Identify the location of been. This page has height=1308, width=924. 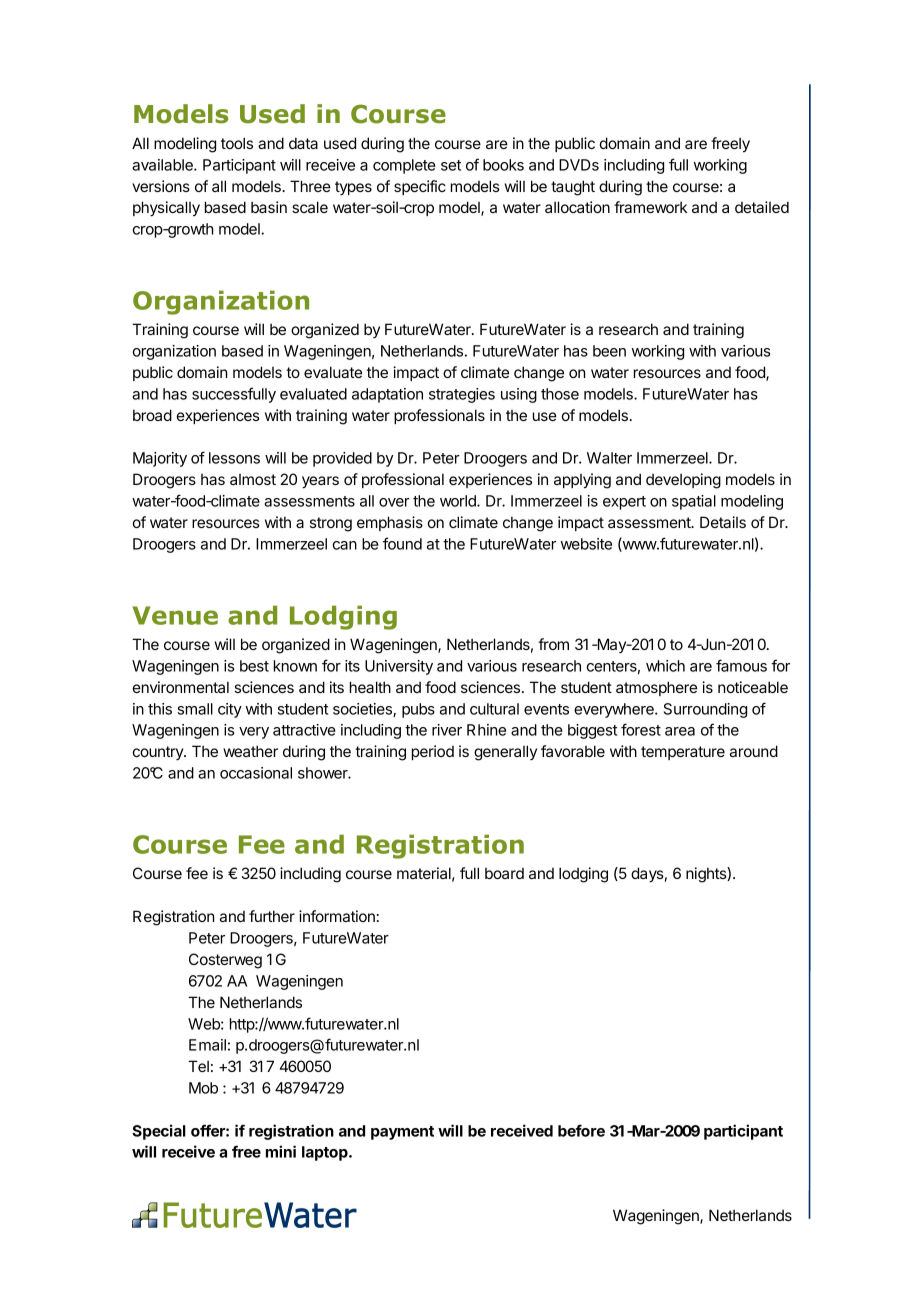
(609, 351).
